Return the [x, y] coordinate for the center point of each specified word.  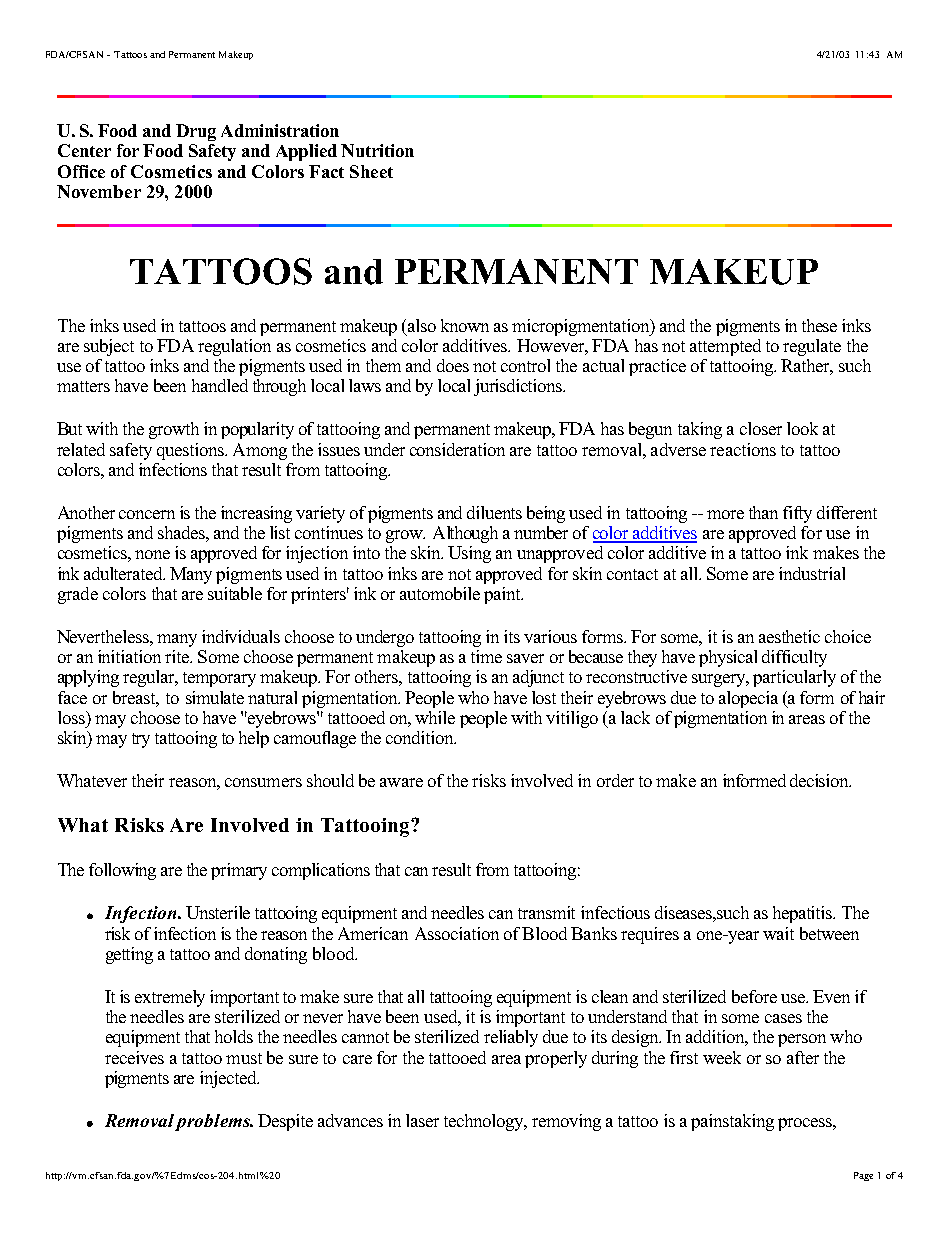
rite [178, 656]
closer [761, 428]
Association [457, 933]
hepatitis [804, 914]
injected [229, 1079]
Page [863, 1176]
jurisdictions [519, 387]
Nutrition [377, 150]
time [486, 656]
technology [485, 1122]
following [122, 871]
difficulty [794, 658]
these [819, 325]
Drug [196, 132]
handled [220, 385]
